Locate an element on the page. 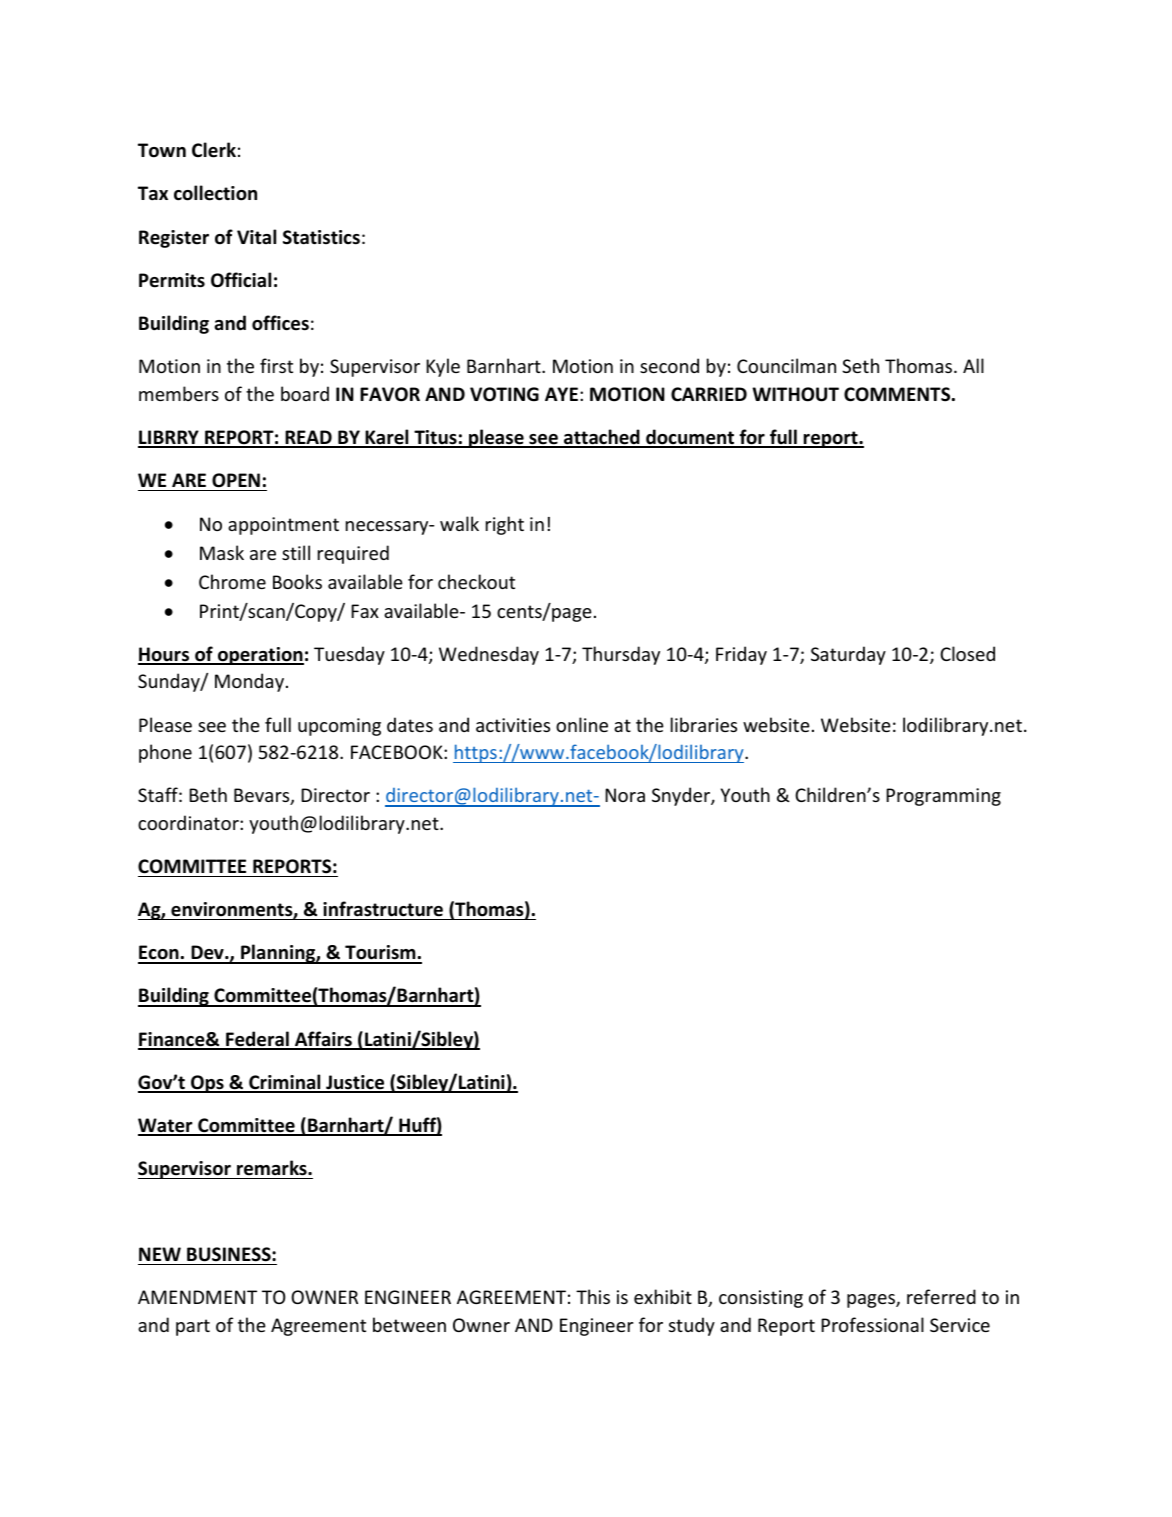 This document has height=1517, width=1172. Statistics is located at coordinates (321, 237).
